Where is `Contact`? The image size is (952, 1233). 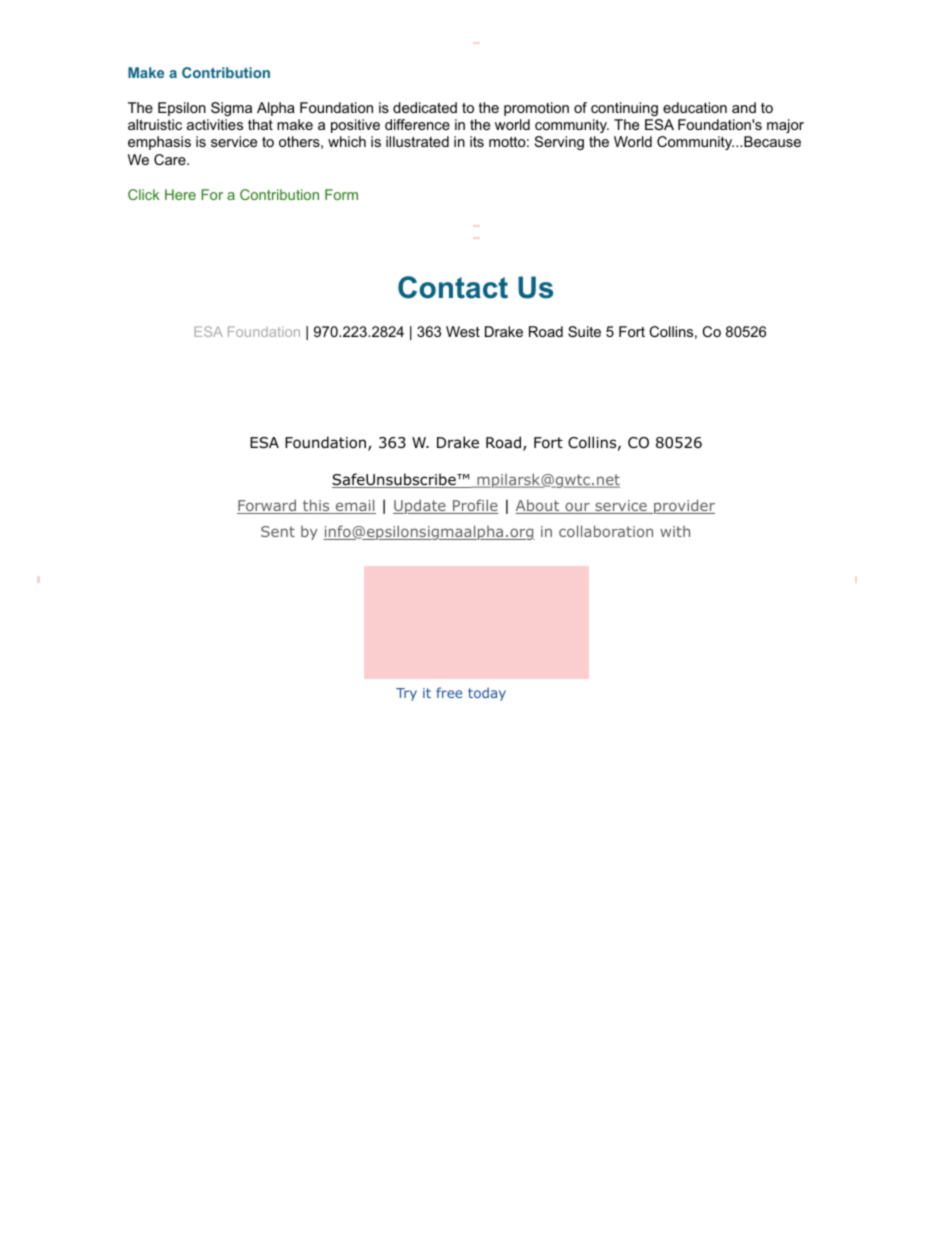 Contact is located at coordinates (453, 287).
